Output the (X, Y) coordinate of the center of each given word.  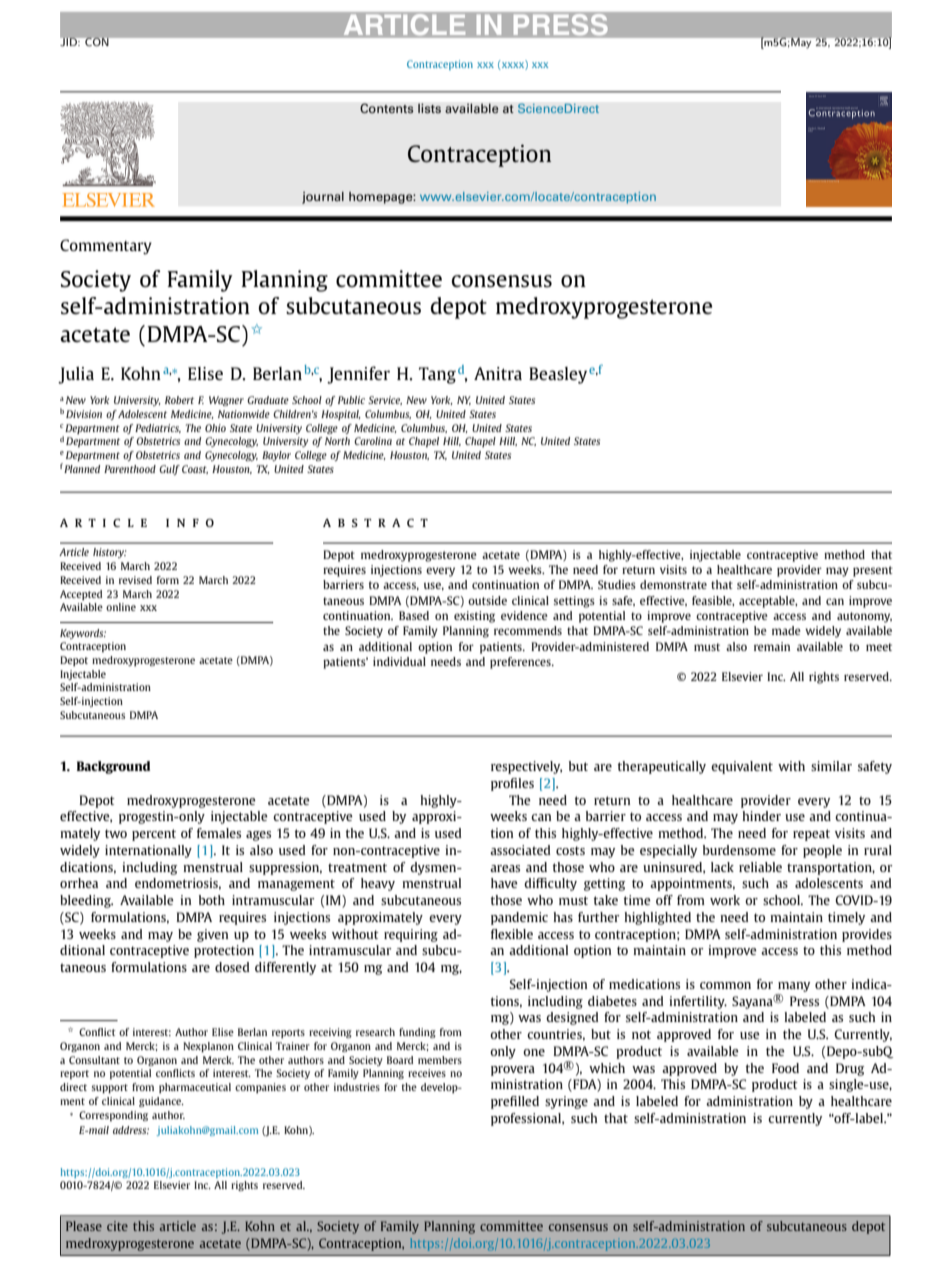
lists (429, 108)
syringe (566, 1102)
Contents (387, 108)
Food (785, 1068)
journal (323, 197)
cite (117, 1226)
